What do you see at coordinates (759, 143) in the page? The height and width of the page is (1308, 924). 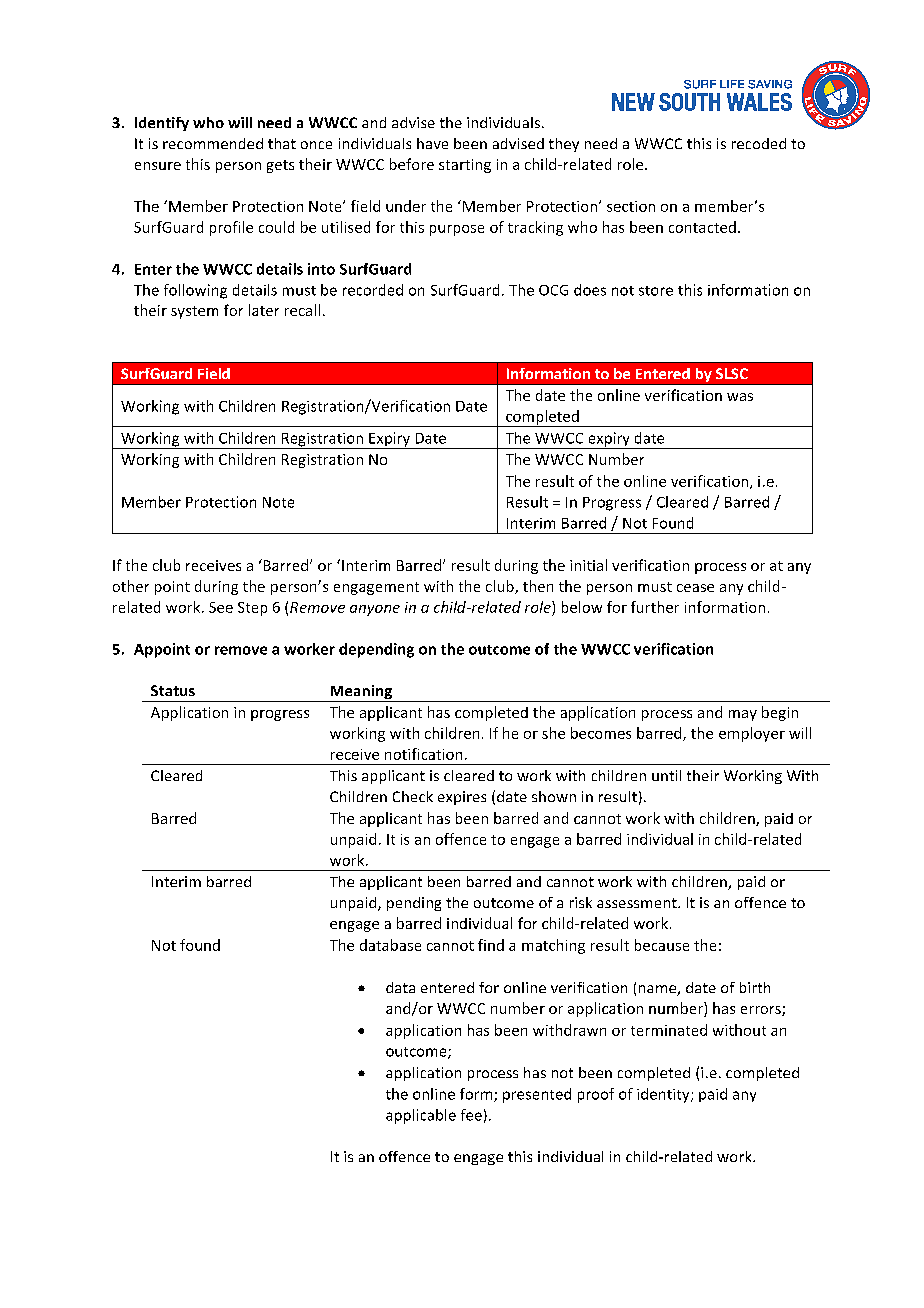 I see `recoded` at bounding box center [759, 143].
